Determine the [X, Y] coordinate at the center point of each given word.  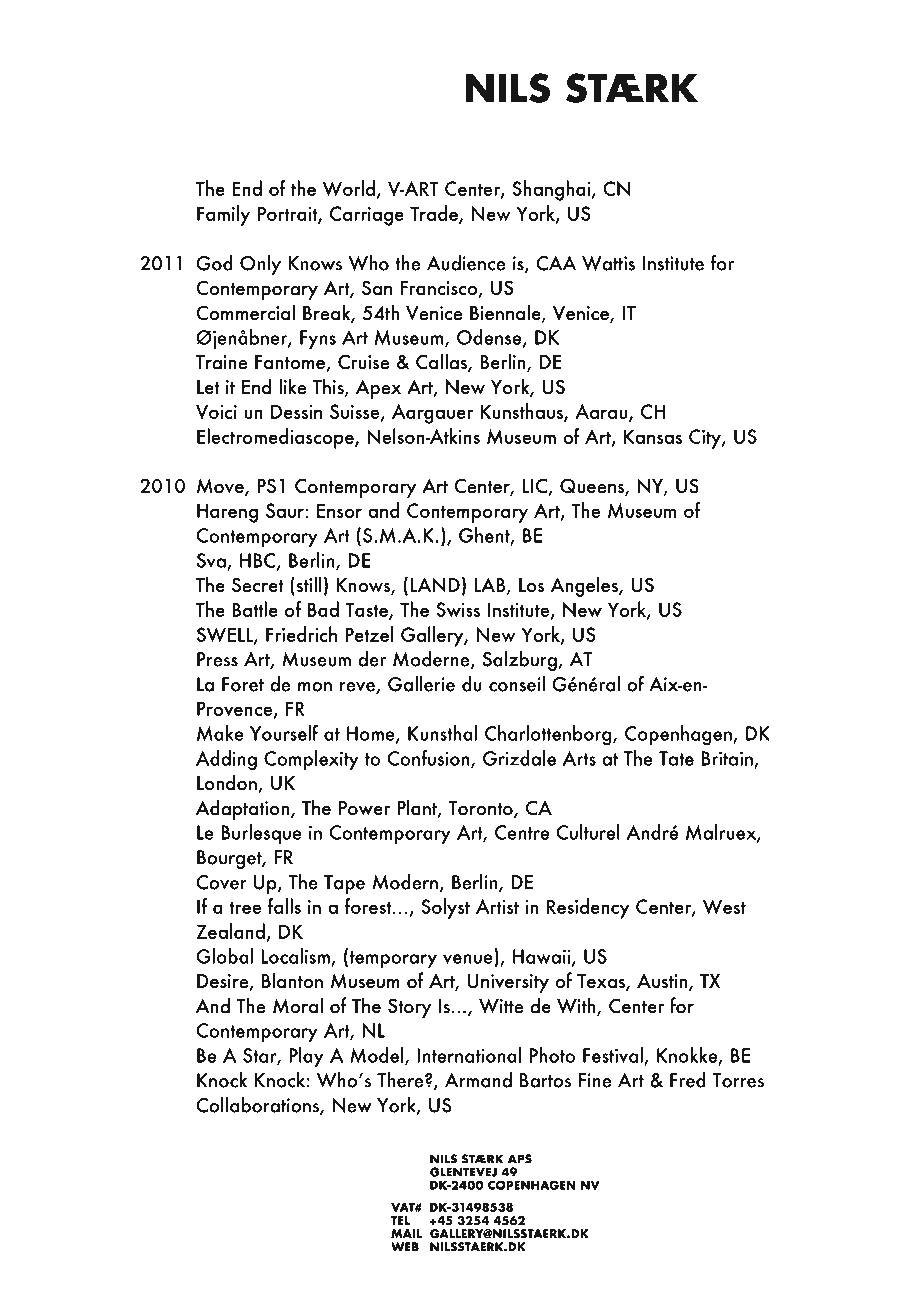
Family [223, 215]
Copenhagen [679, 735]
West [724, 906]
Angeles [585, 586]
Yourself [284, 733]
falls [284, 906]
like [292, 386]
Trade [435, 214]
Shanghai [552, 190]
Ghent [485, 536]
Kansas [653, 436]
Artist [497, 906]
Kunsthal [442, 733]
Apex [378, 389]
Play [306, 1057]
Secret [258, 585]
